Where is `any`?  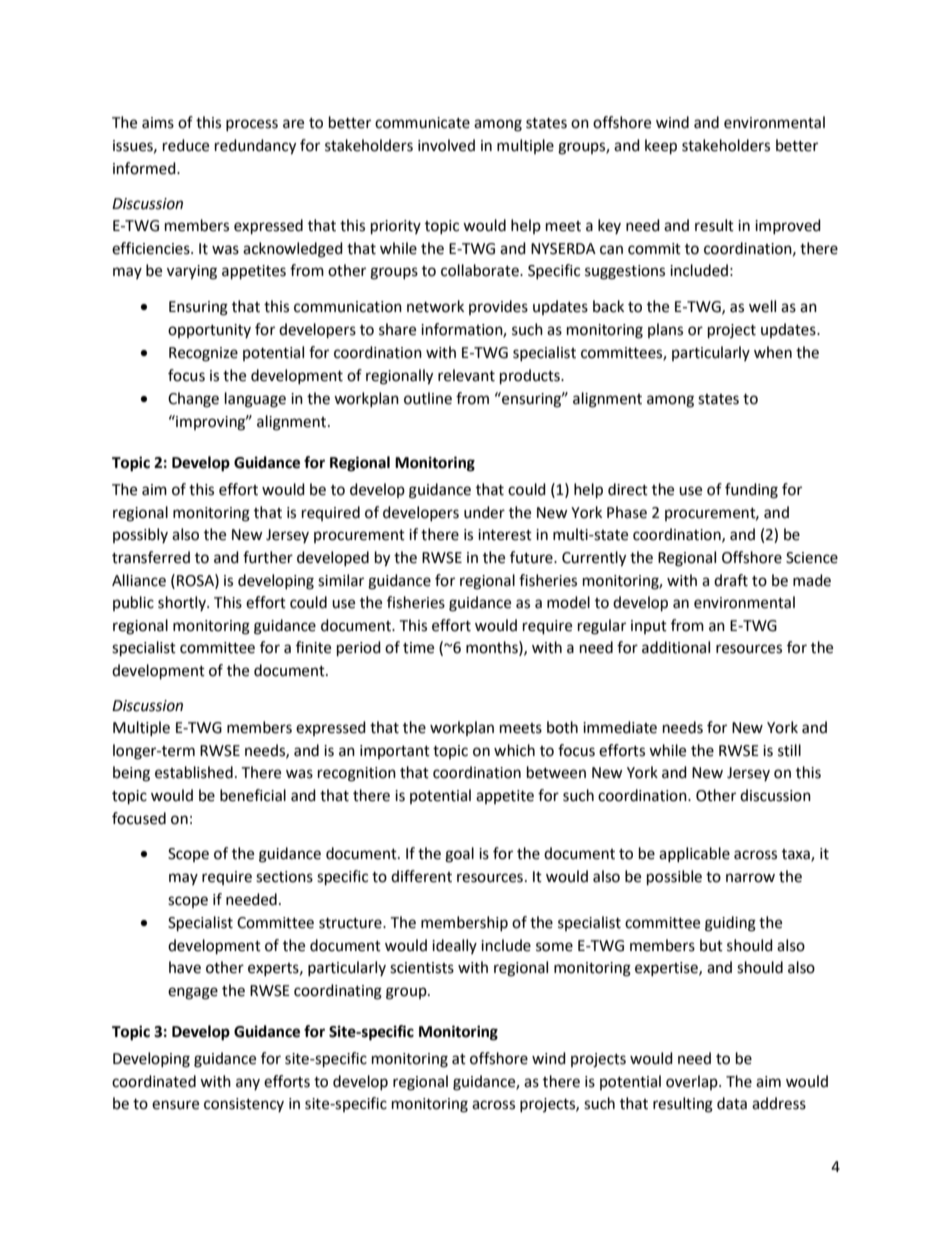 any is located at coordinates (248, 1084).
